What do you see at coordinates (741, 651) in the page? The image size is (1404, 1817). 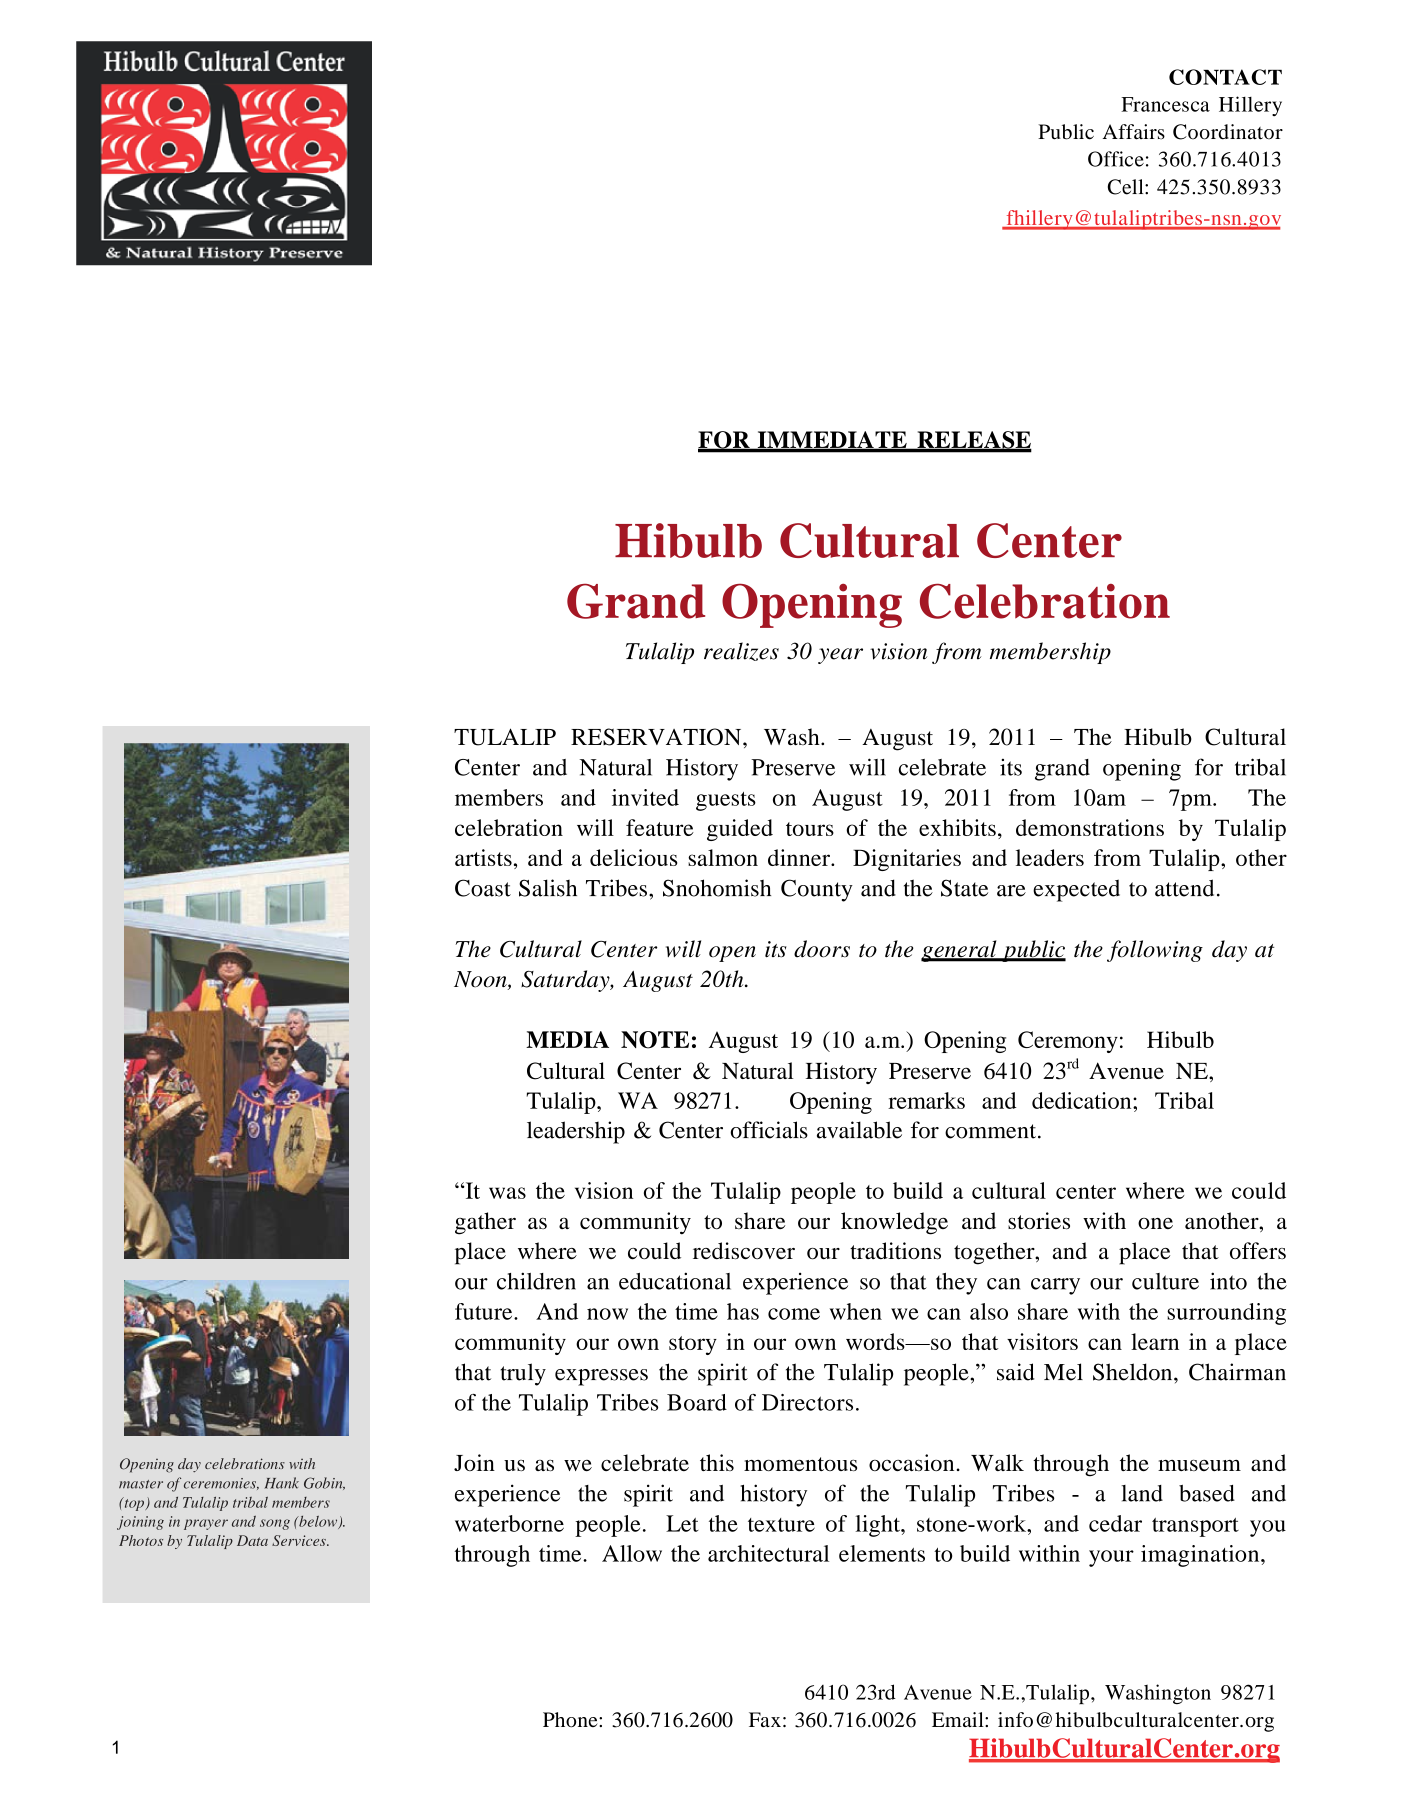 I see `realizes` at bounding box center [741, 651].
